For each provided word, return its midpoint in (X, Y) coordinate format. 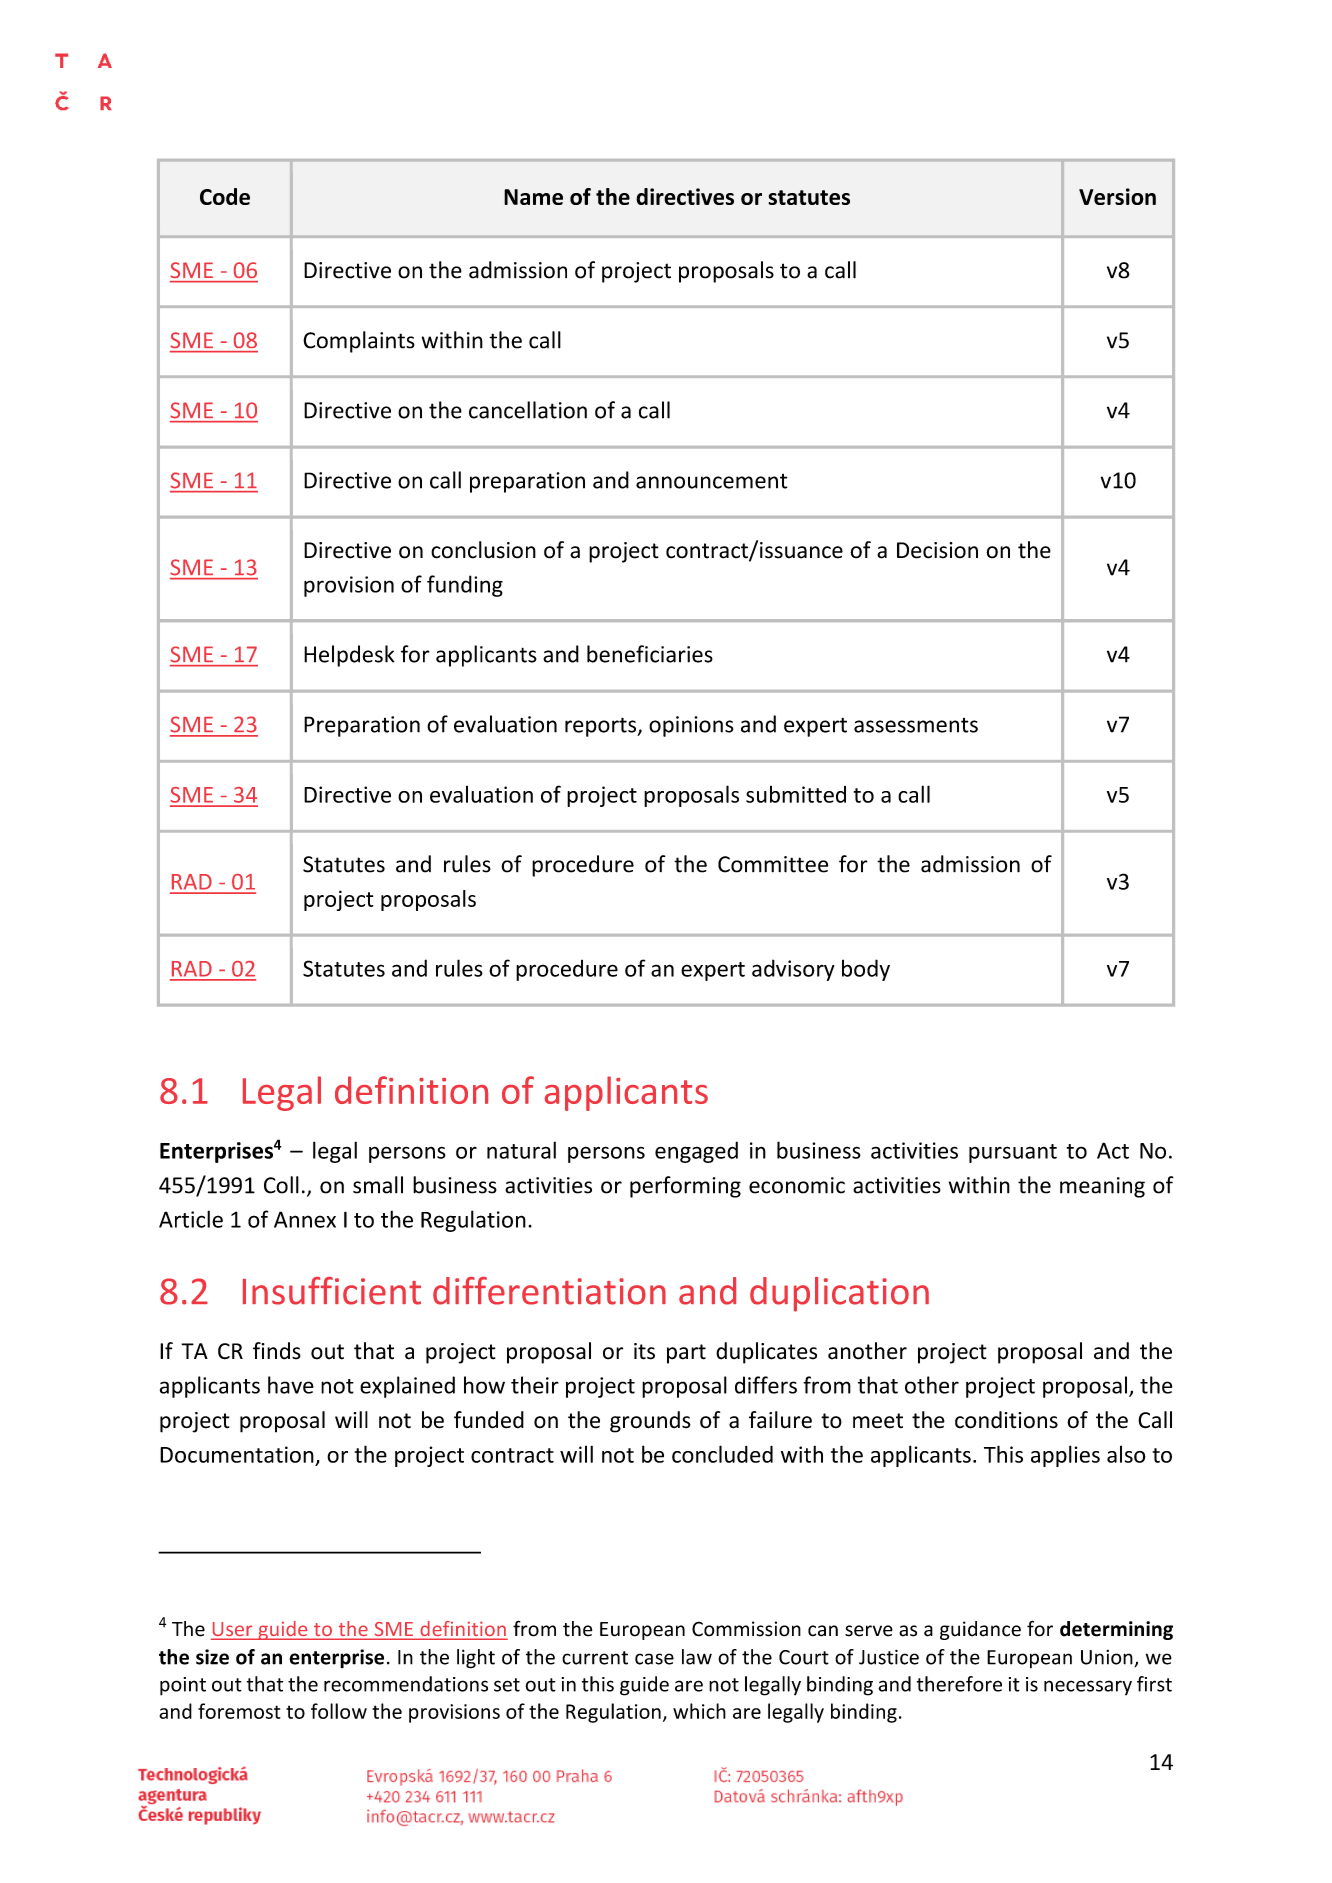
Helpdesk (349, 656)
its (644, 1351)
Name (533, 197)
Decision (937, 550)
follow (339, 1711)
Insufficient (332, 1291)
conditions (1006, 1420)
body (866, 970)
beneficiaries (650, 654)
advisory (793, 970)
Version (1117, 196)
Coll (281, 1185)
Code (225, 196)
